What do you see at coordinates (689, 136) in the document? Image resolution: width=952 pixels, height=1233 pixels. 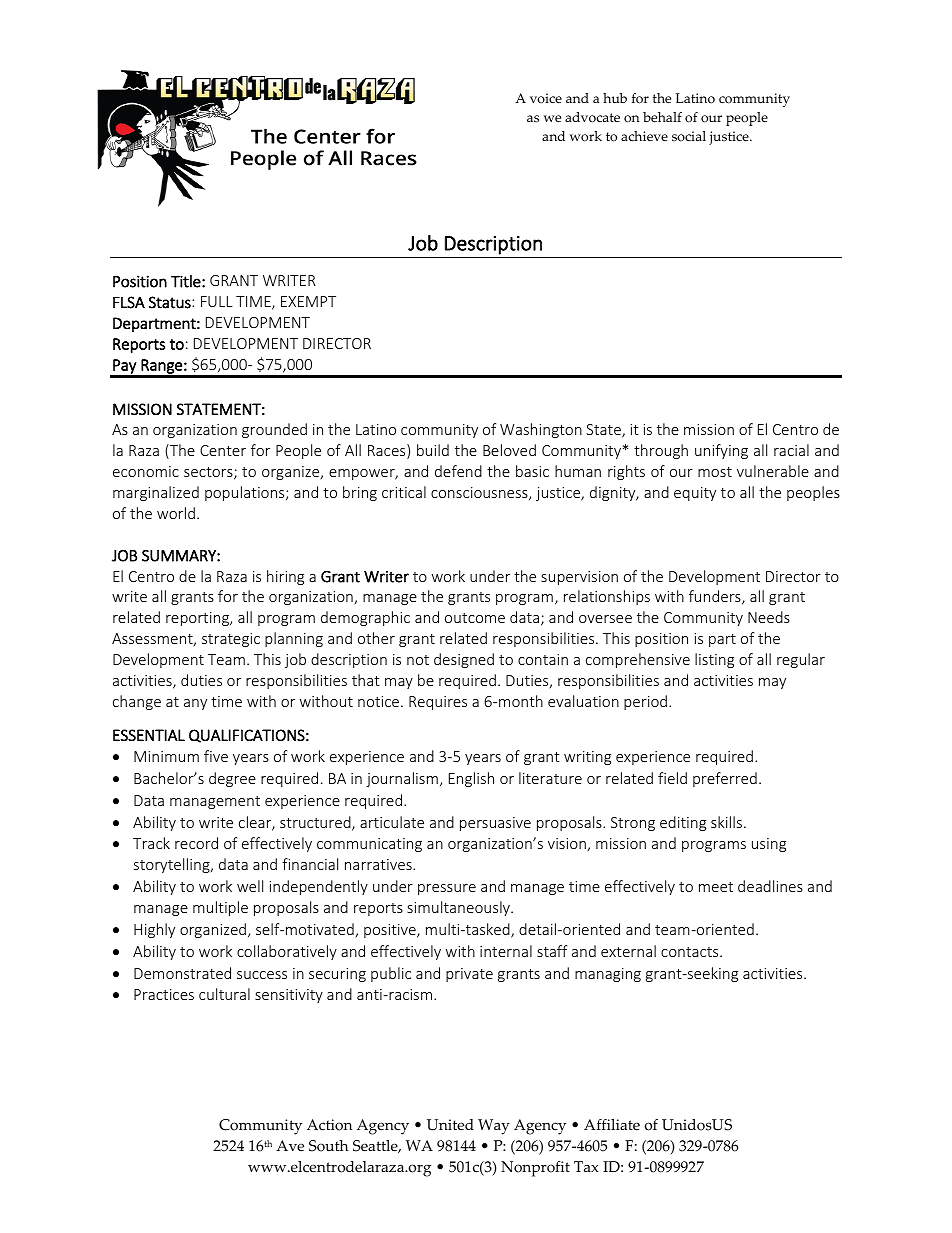 I see `social` at bounding box center [689, 136].
